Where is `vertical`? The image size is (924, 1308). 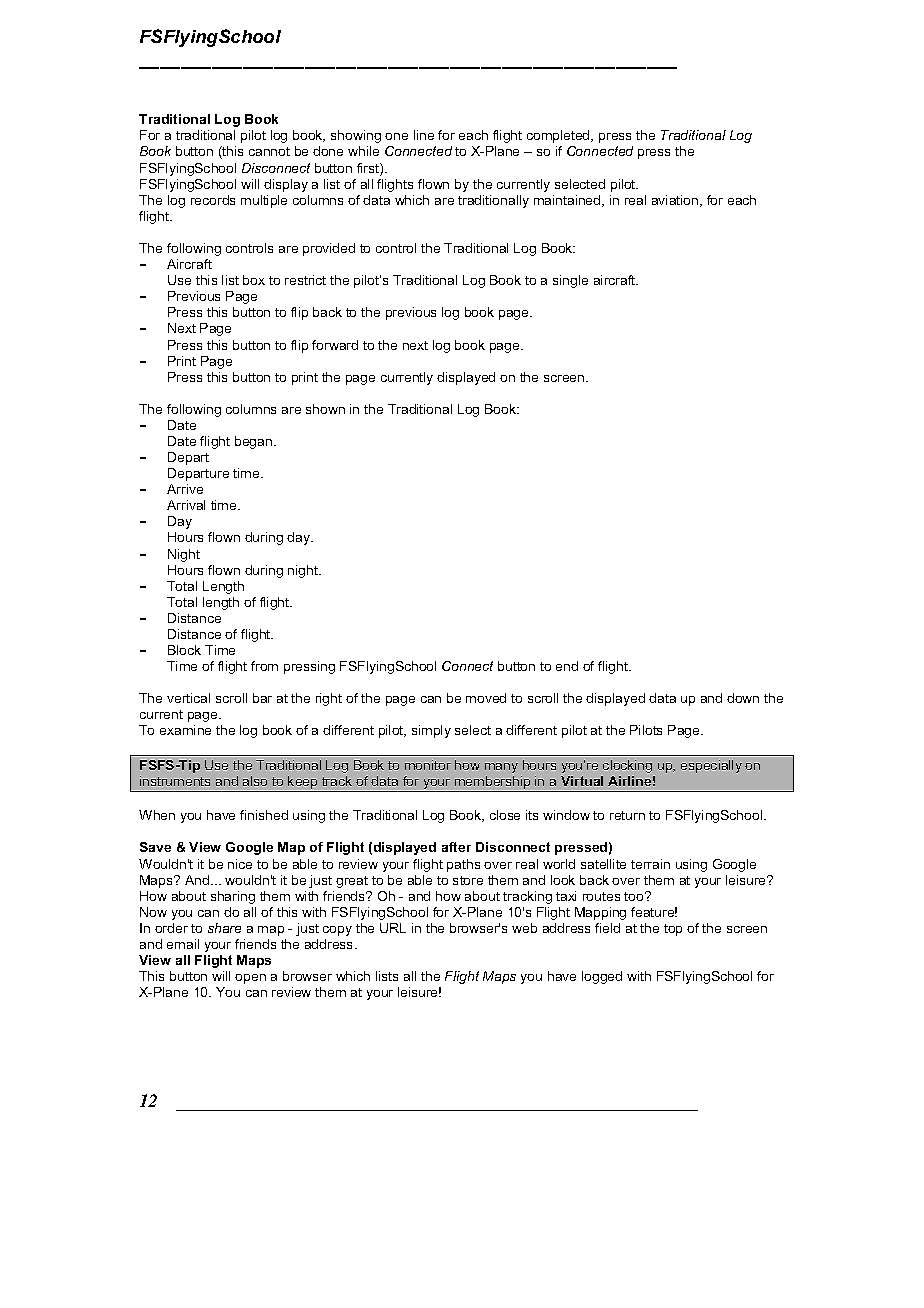
vertical is located at coordinates (188, 698).
